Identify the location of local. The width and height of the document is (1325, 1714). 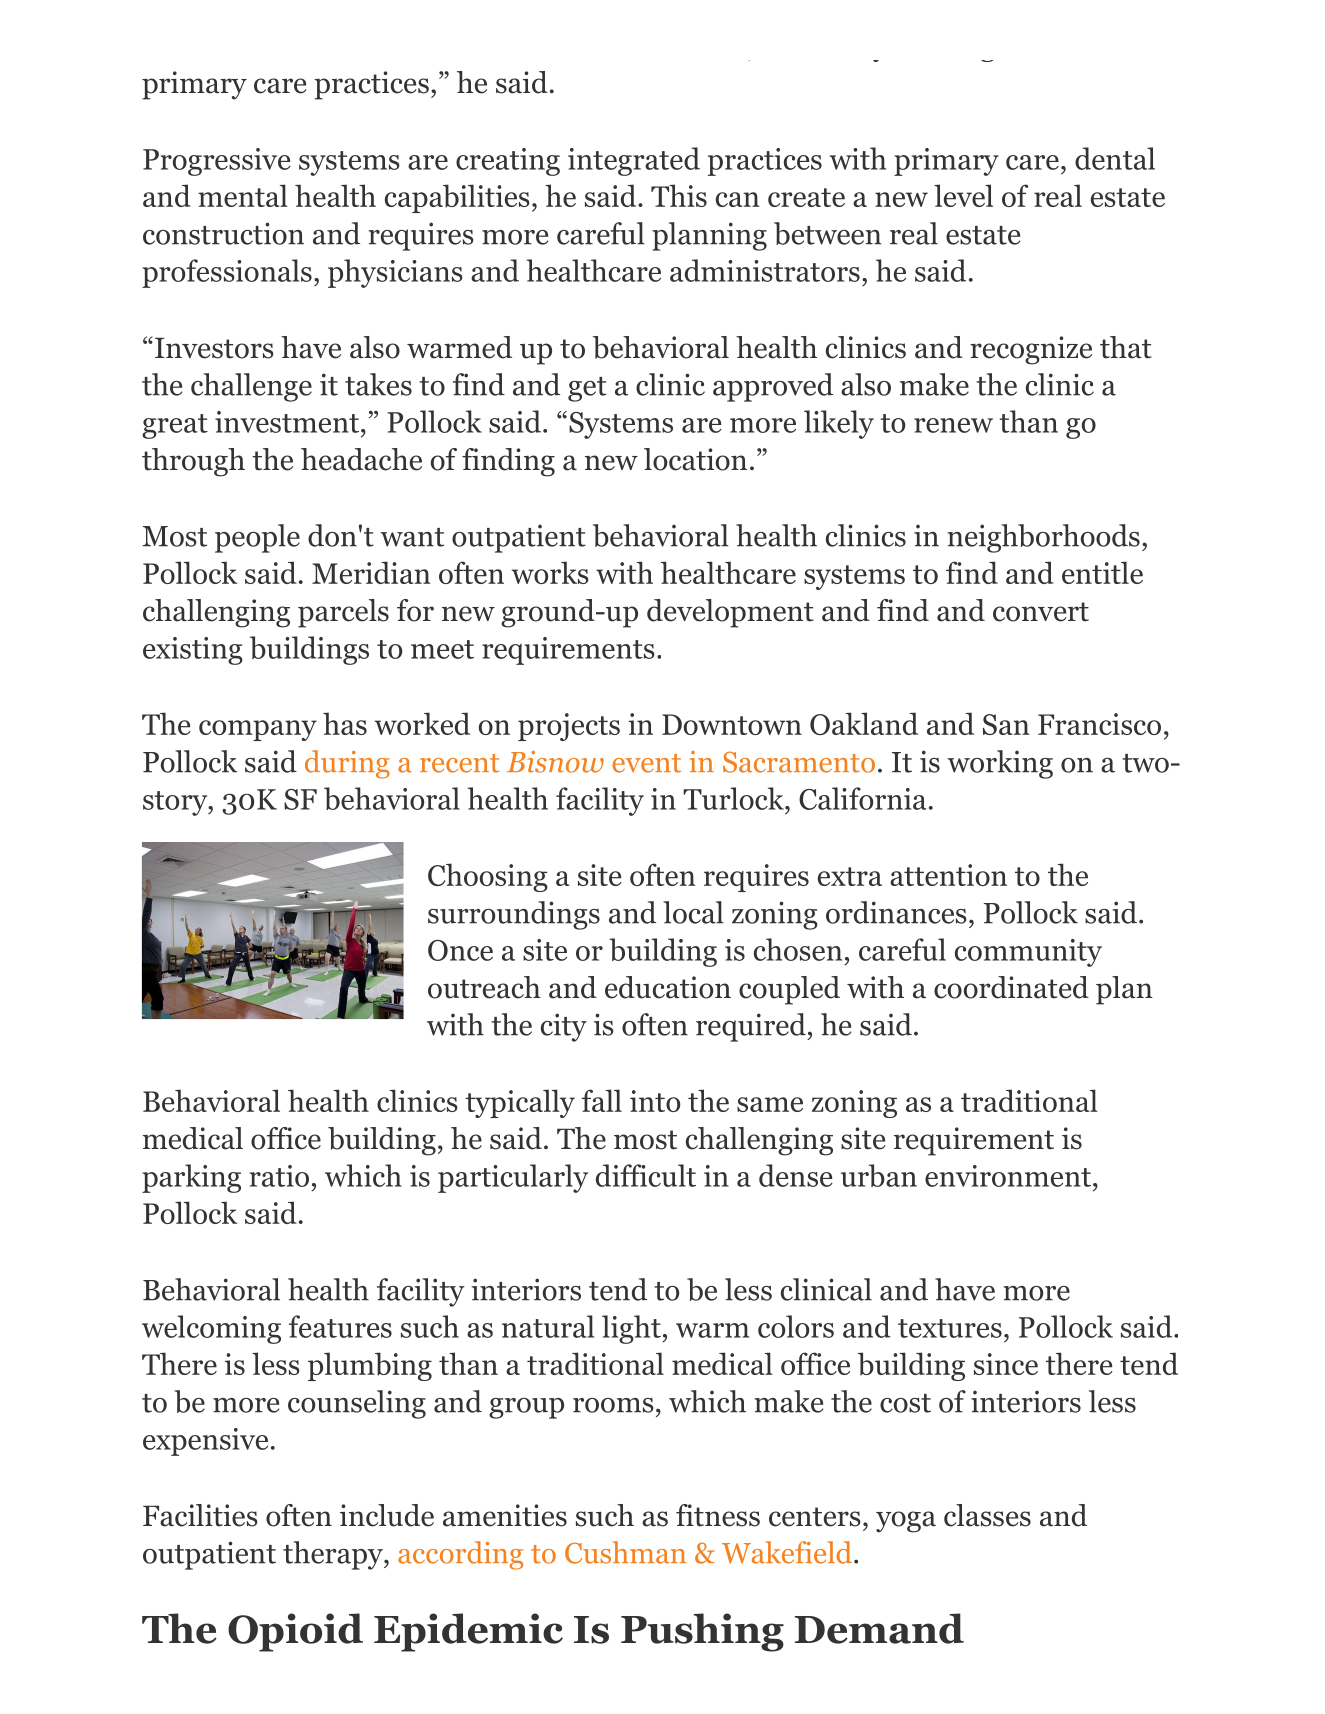
(693, 912).
